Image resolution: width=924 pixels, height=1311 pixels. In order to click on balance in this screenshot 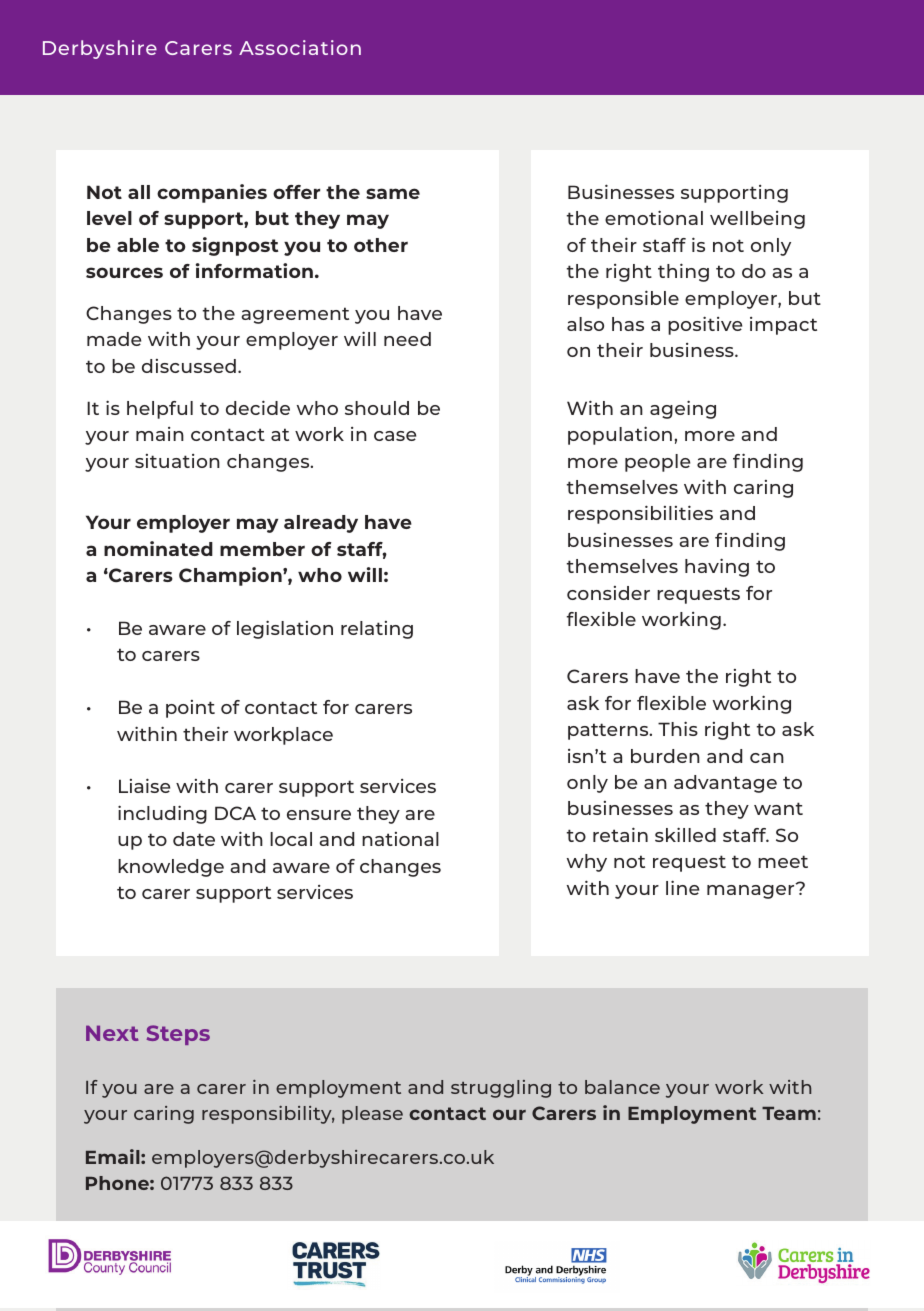, I will do `click(622, 1087)`.
